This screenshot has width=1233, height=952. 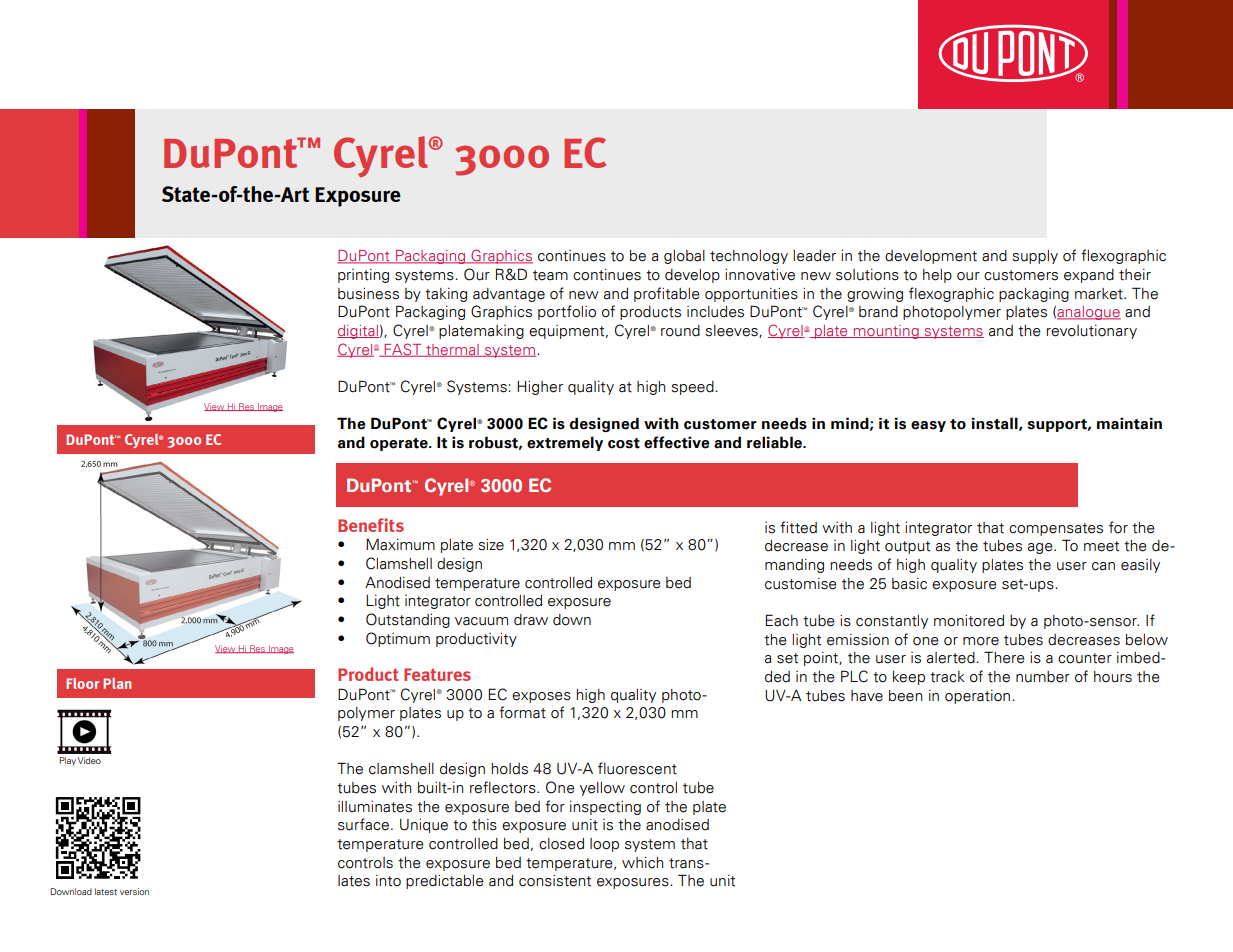 What do you see at coordinates (491, 545) in the screenshot?
I see `size` at bounding box center [491, 545].
